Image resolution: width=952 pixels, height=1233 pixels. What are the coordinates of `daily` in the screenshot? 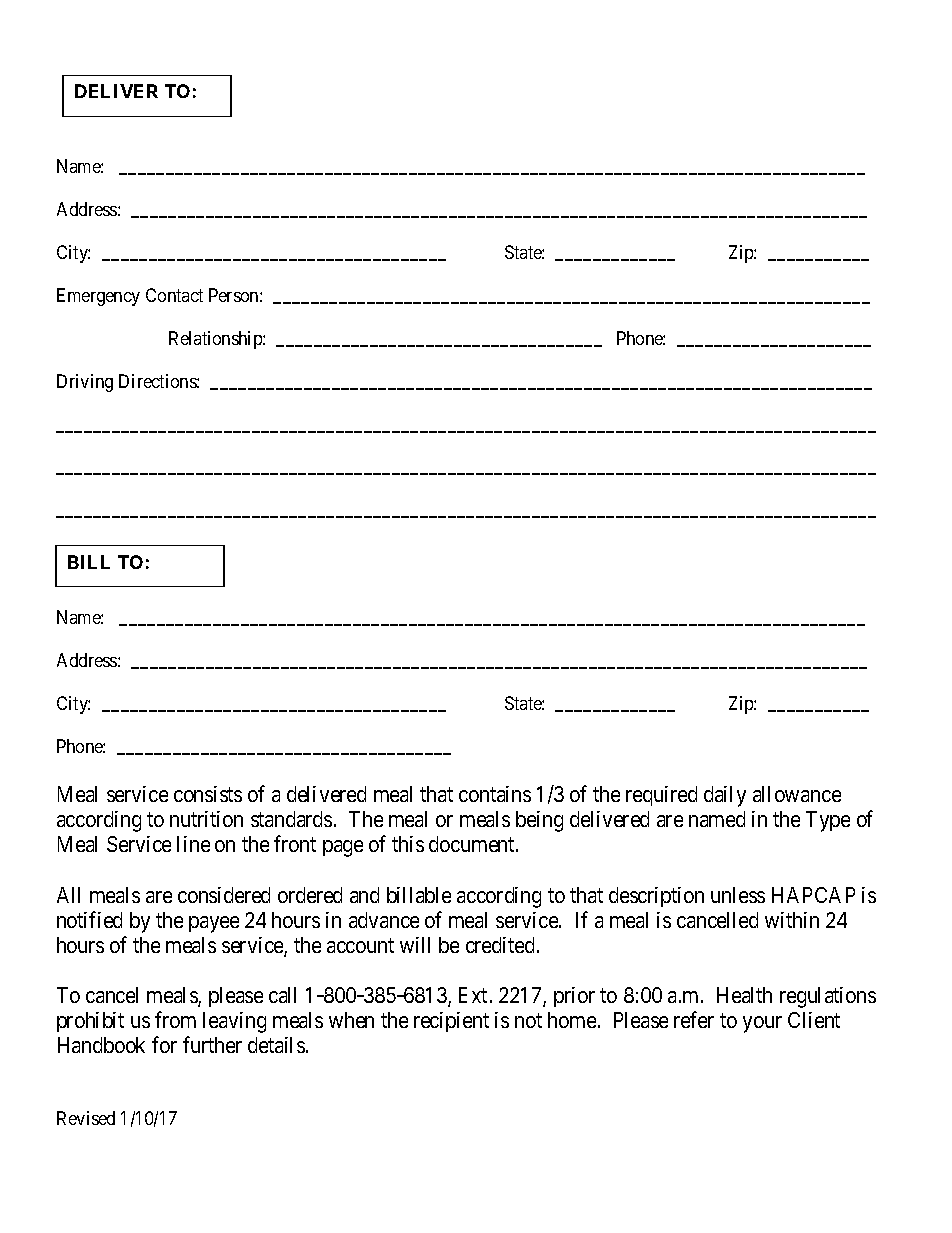 It's located at (725, 796).
